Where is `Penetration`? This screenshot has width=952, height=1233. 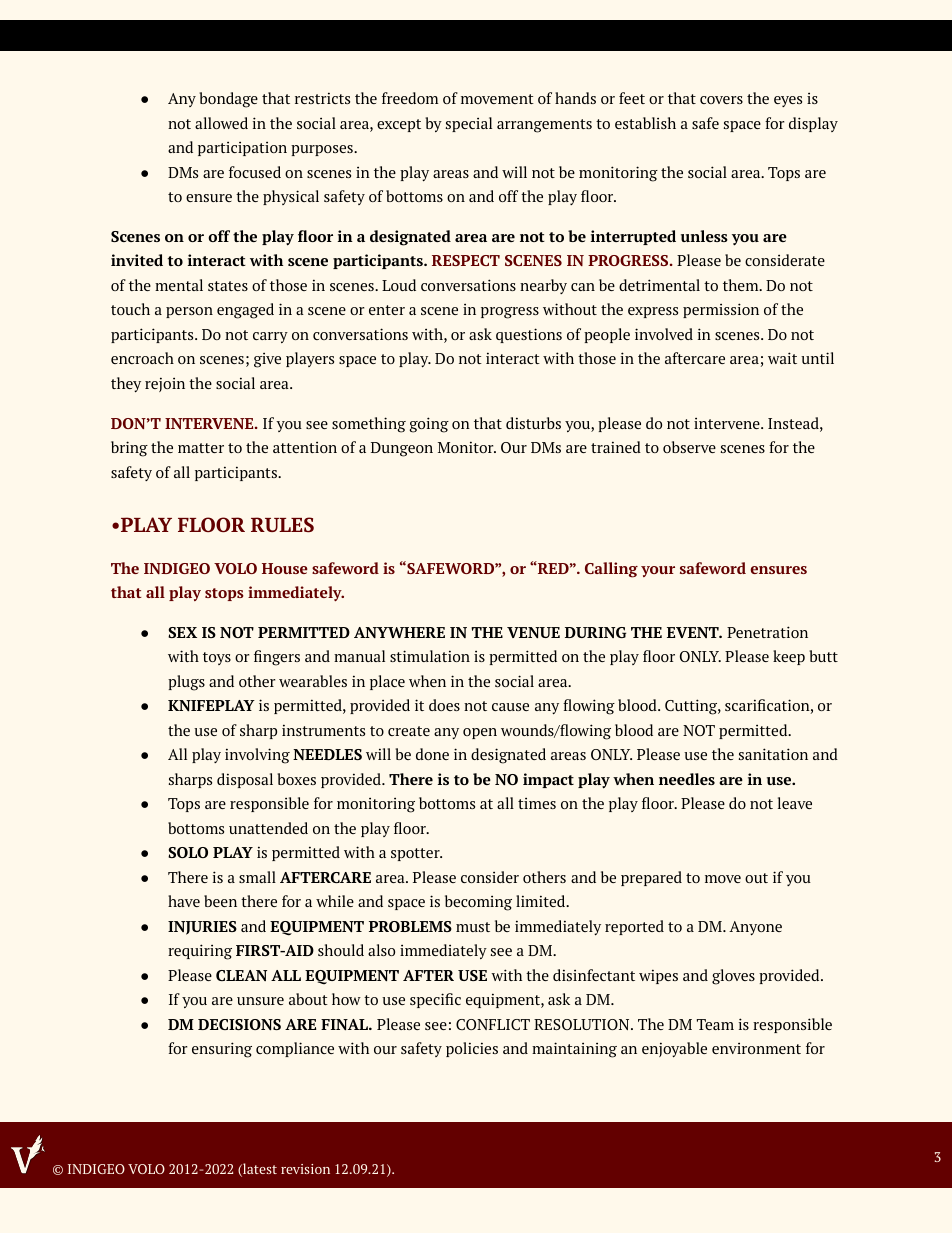 Penetration is located at coordinates (767, 632).
